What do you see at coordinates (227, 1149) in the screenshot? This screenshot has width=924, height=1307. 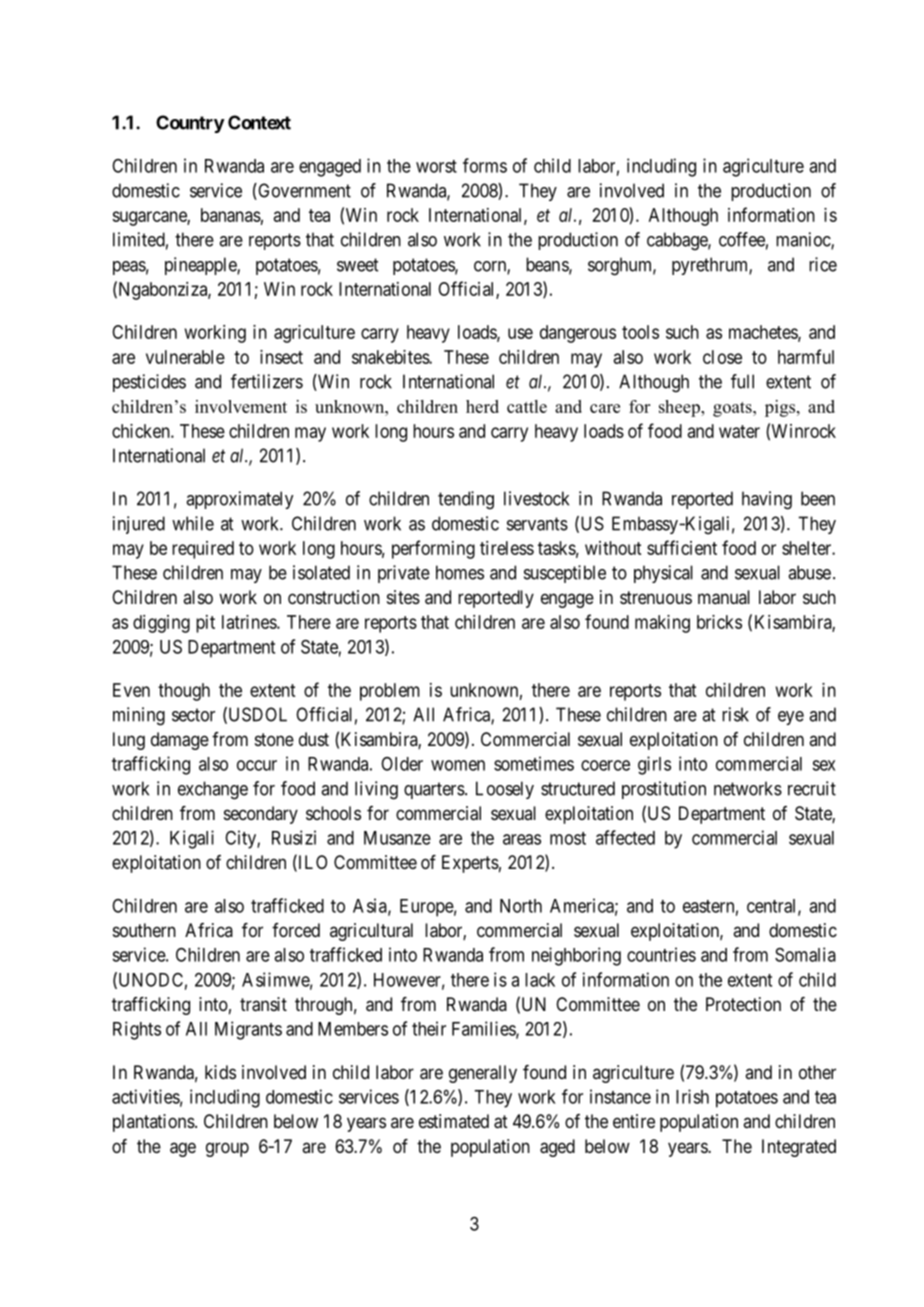 I see `group` at bounding box center [227, 1149].
